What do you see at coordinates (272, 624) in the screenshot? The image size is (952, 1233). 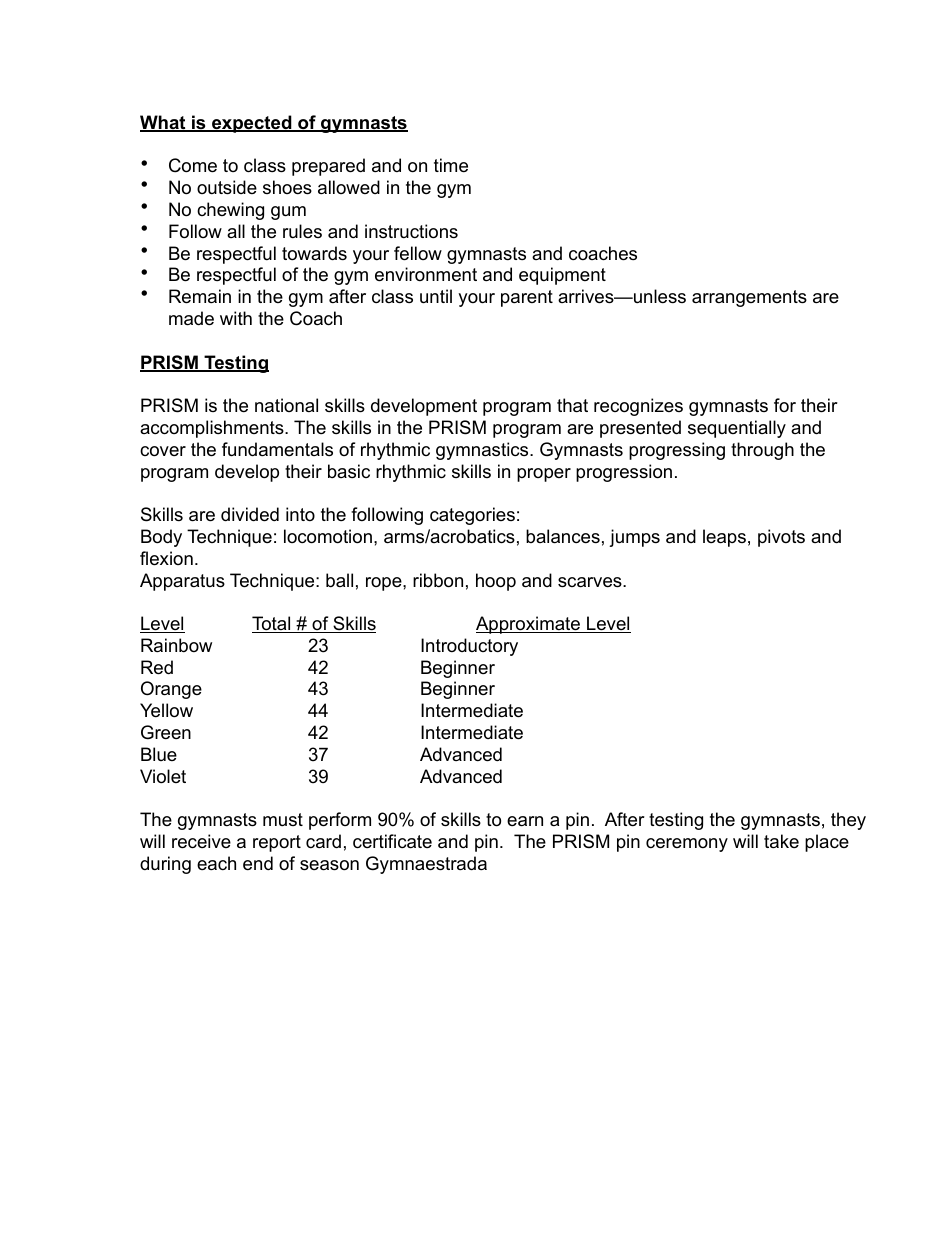 I see `Total` at bounding box center [272, 624].
